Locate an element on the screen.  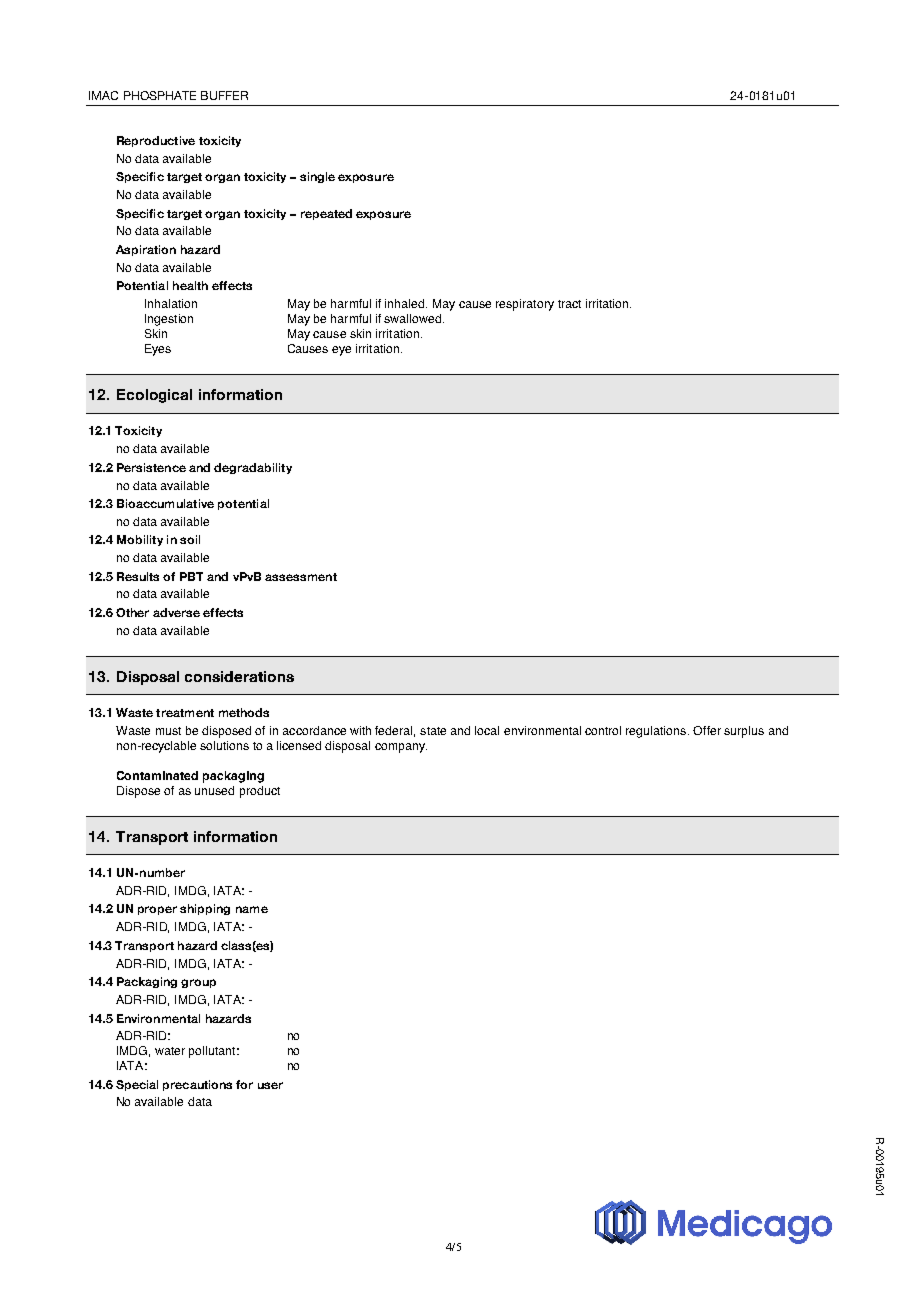
tract is located at coordinates (569, 304).
